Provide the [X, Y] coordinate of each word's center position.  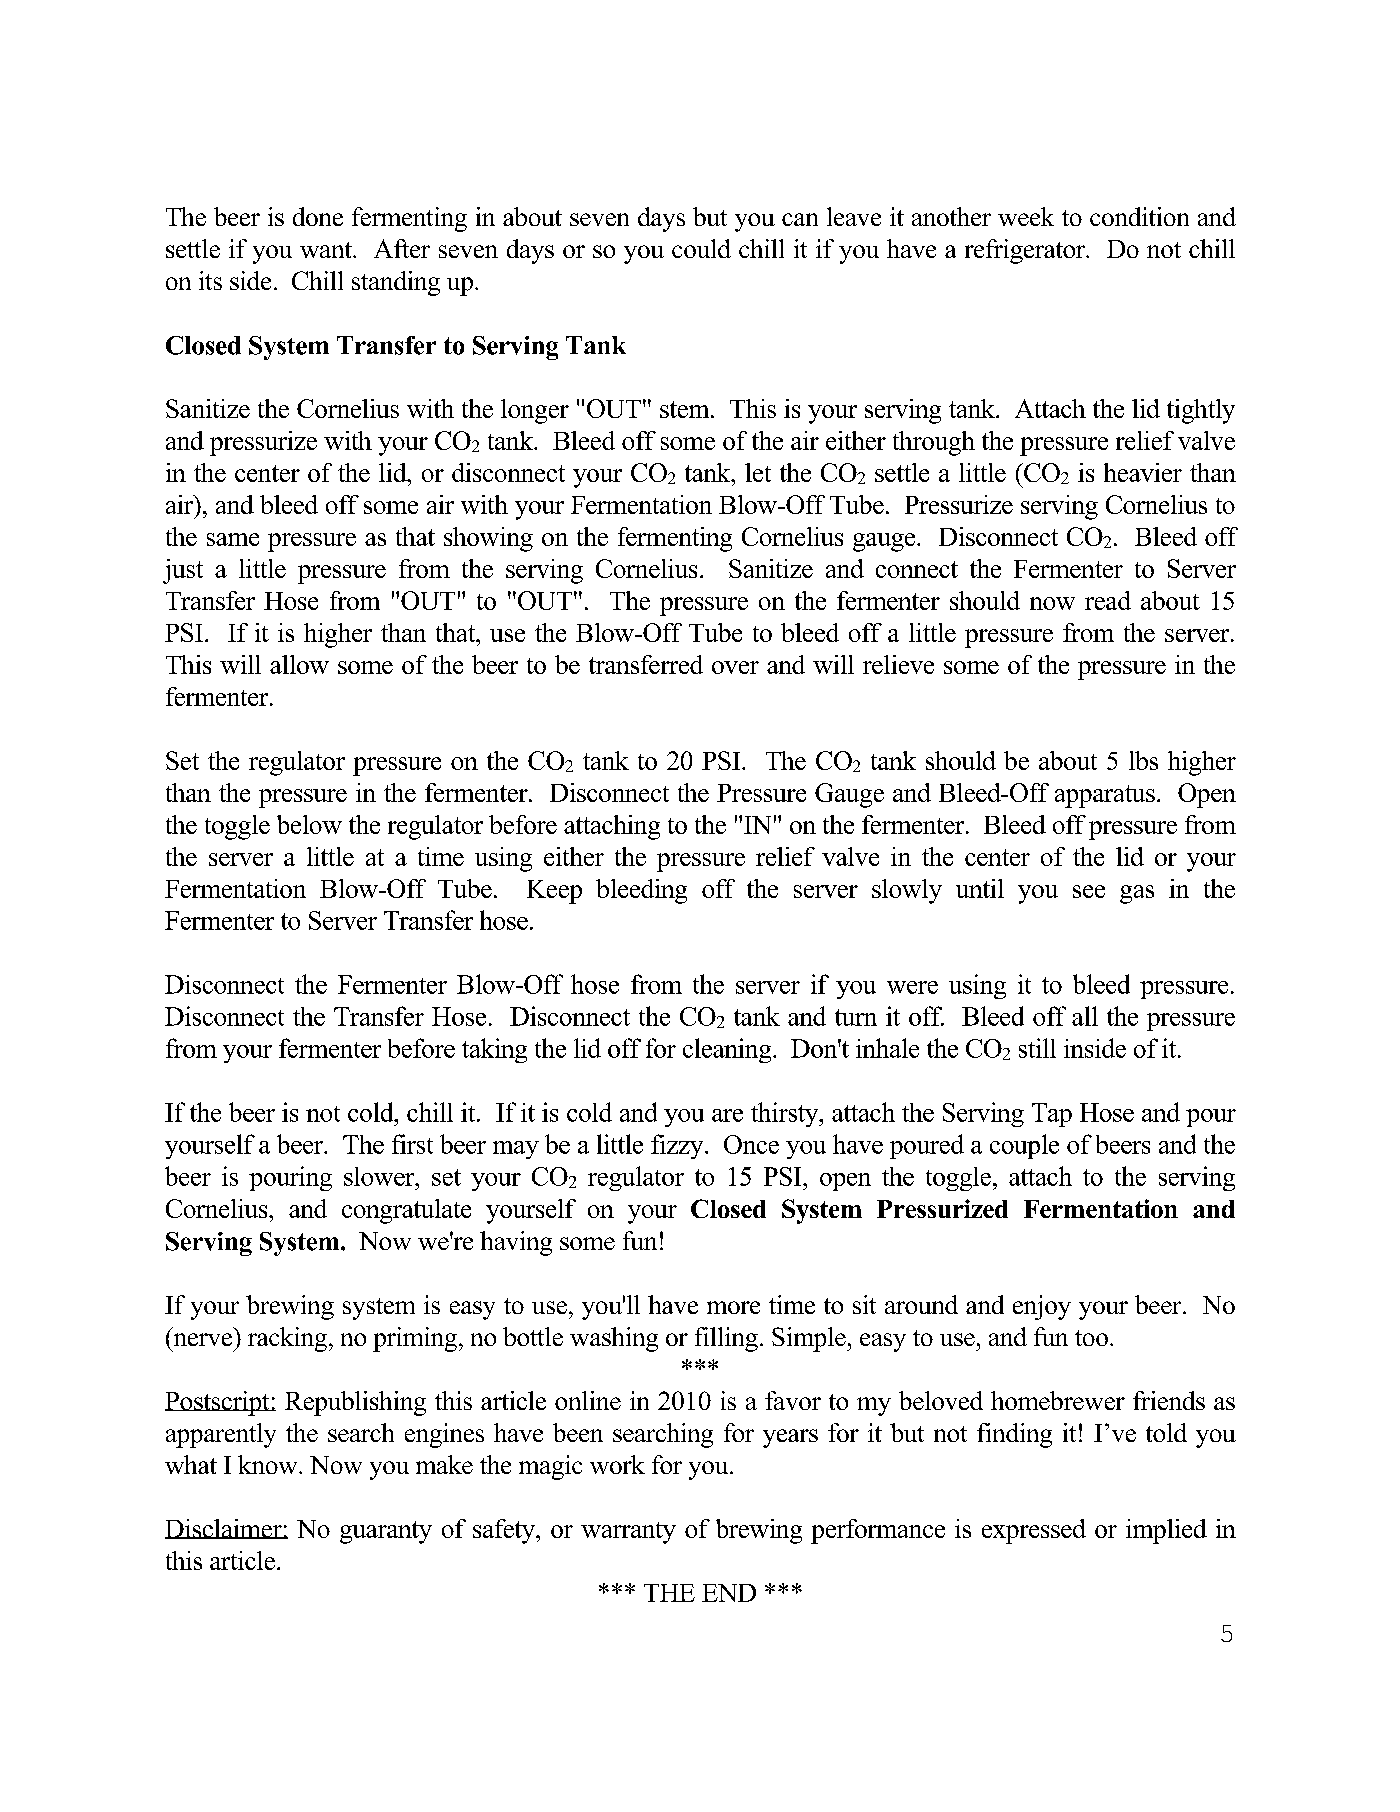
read [1108, 600]
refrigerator [1026, 251]
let [758, 472]
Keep [554, 892]
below [309, 824]
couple [1024, 1146]
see [1089, 891]
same [233, 539]
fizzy [678, 1146]
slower [380, 1176]
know [269, 1464]
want [327, 250]
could [701, 248]
